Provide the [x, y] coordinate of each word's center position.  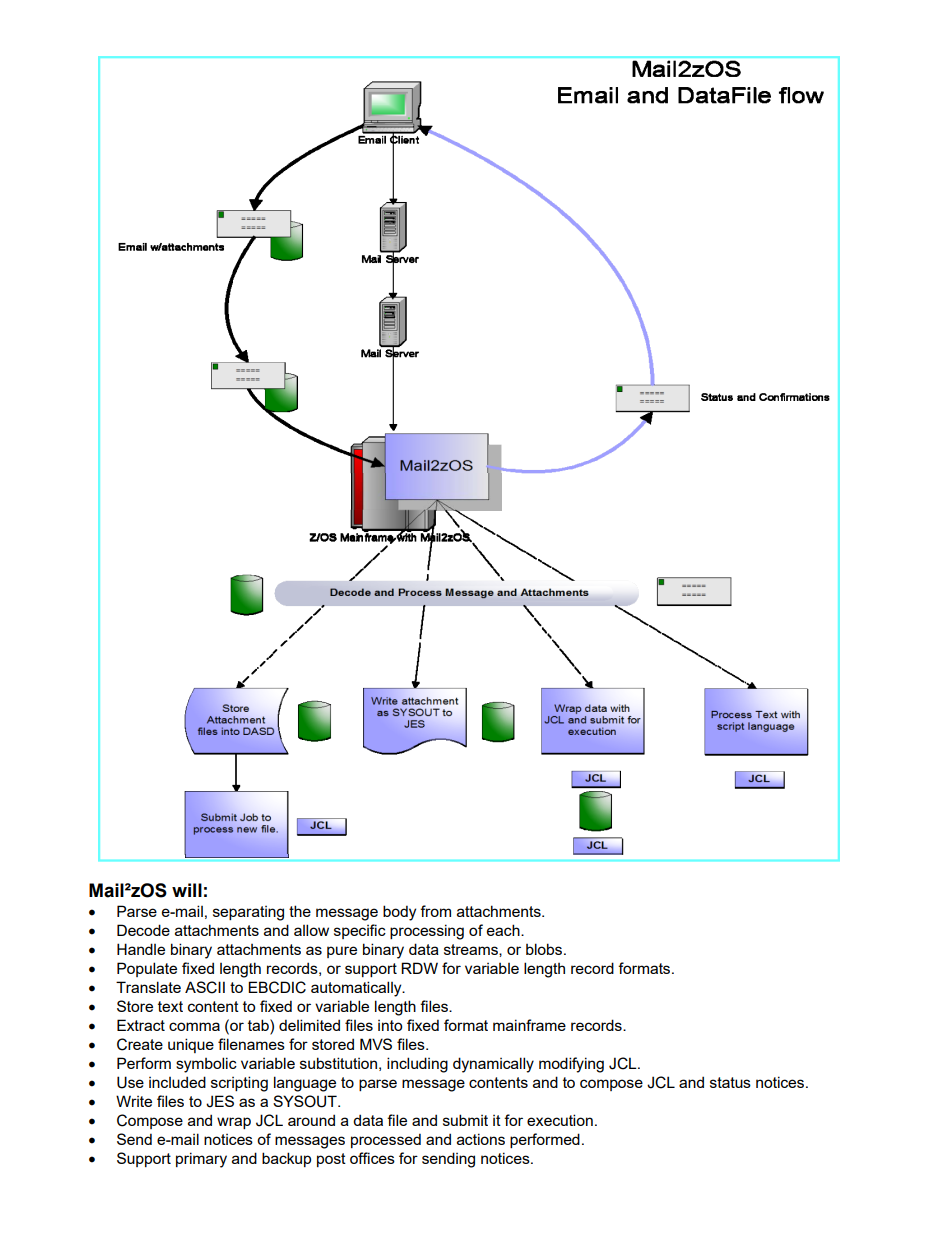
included [177, 1082]
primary [201, 1160]
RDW [419, 968]
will [187, 890]
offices [372, 1158]
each [504, 930]
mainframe [529, 1025]
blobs [545, 949]
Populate [147, 969]
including [417, 1065]
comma [194, 1026]
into [390, 1025]
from [435, 911]
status [730, 1082]
